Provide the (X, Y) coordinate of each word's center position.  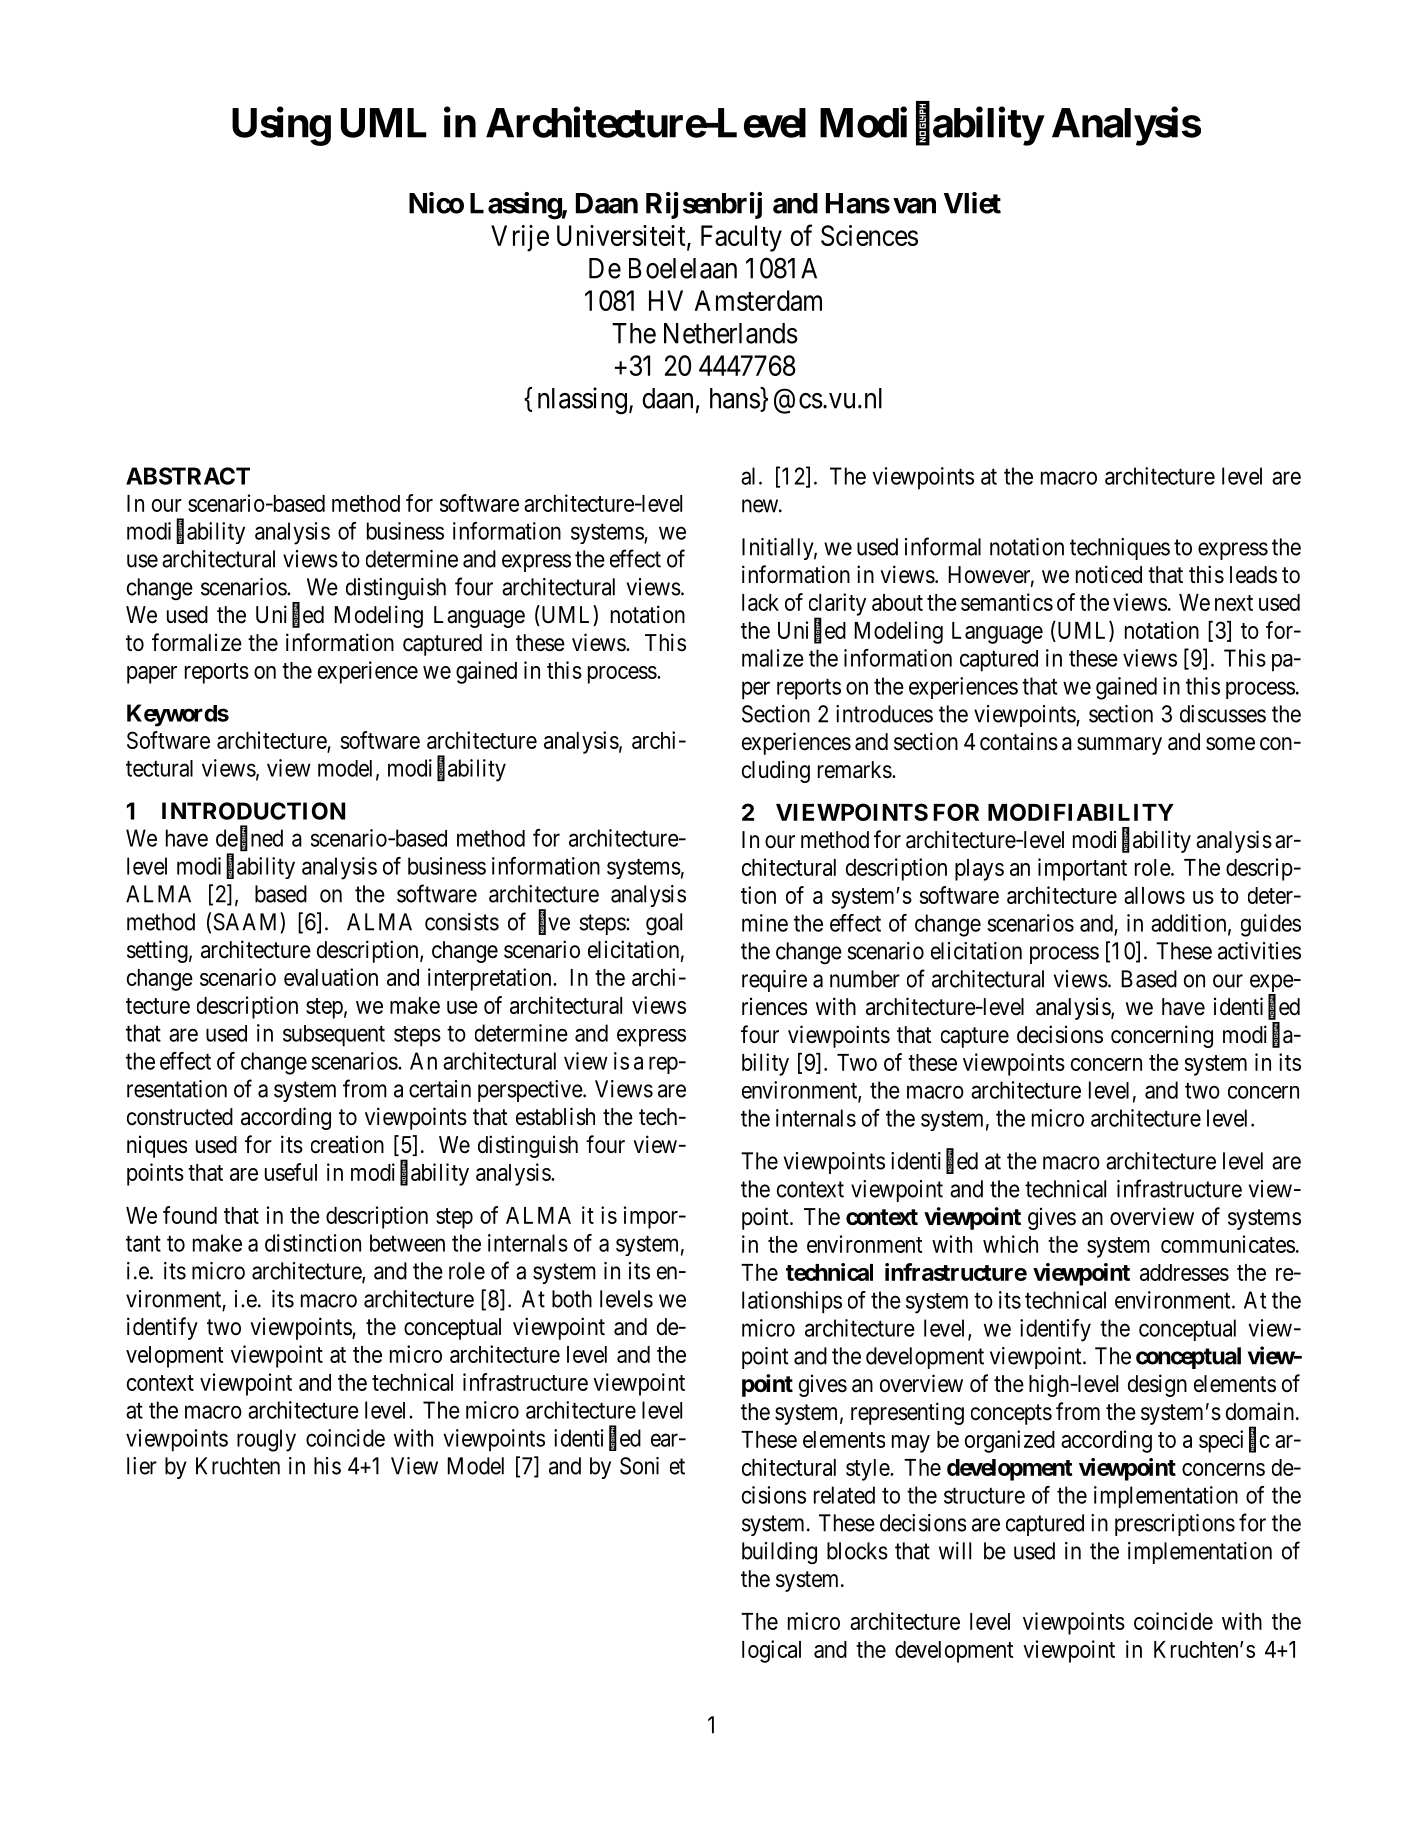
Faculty (741, 238)
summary (1119, 746)
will (955, 1551)
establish (555, 1116)
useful (291, 1172)
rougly (266, 1440)
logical (771, 1651)
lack (760, 602)
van (914, 206)
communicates (1228, 1244)
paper (152, 675)
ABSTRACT (188, 476)
